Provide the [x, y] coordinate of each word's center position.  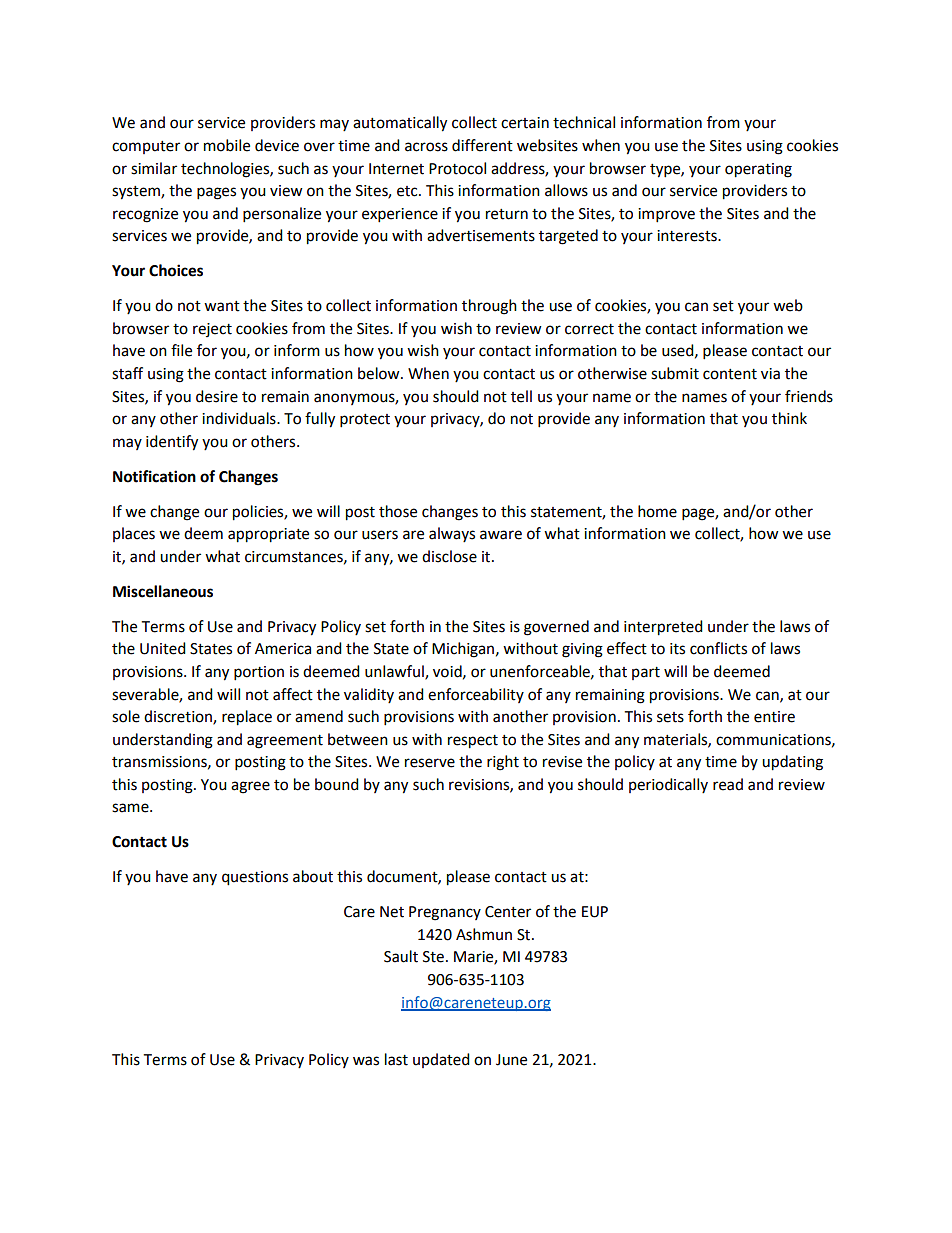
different [482, 145]
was [366, 1061]
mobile [227, 145]
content [730, 374]
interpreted [663, 628]
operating [758, 170]
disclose [449, 556]
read [728, 784]
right [503, 763]
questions [255, 878]
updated [441, 1060]
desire [217, 396]
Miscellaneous [163, 591]
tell [521, 396]
